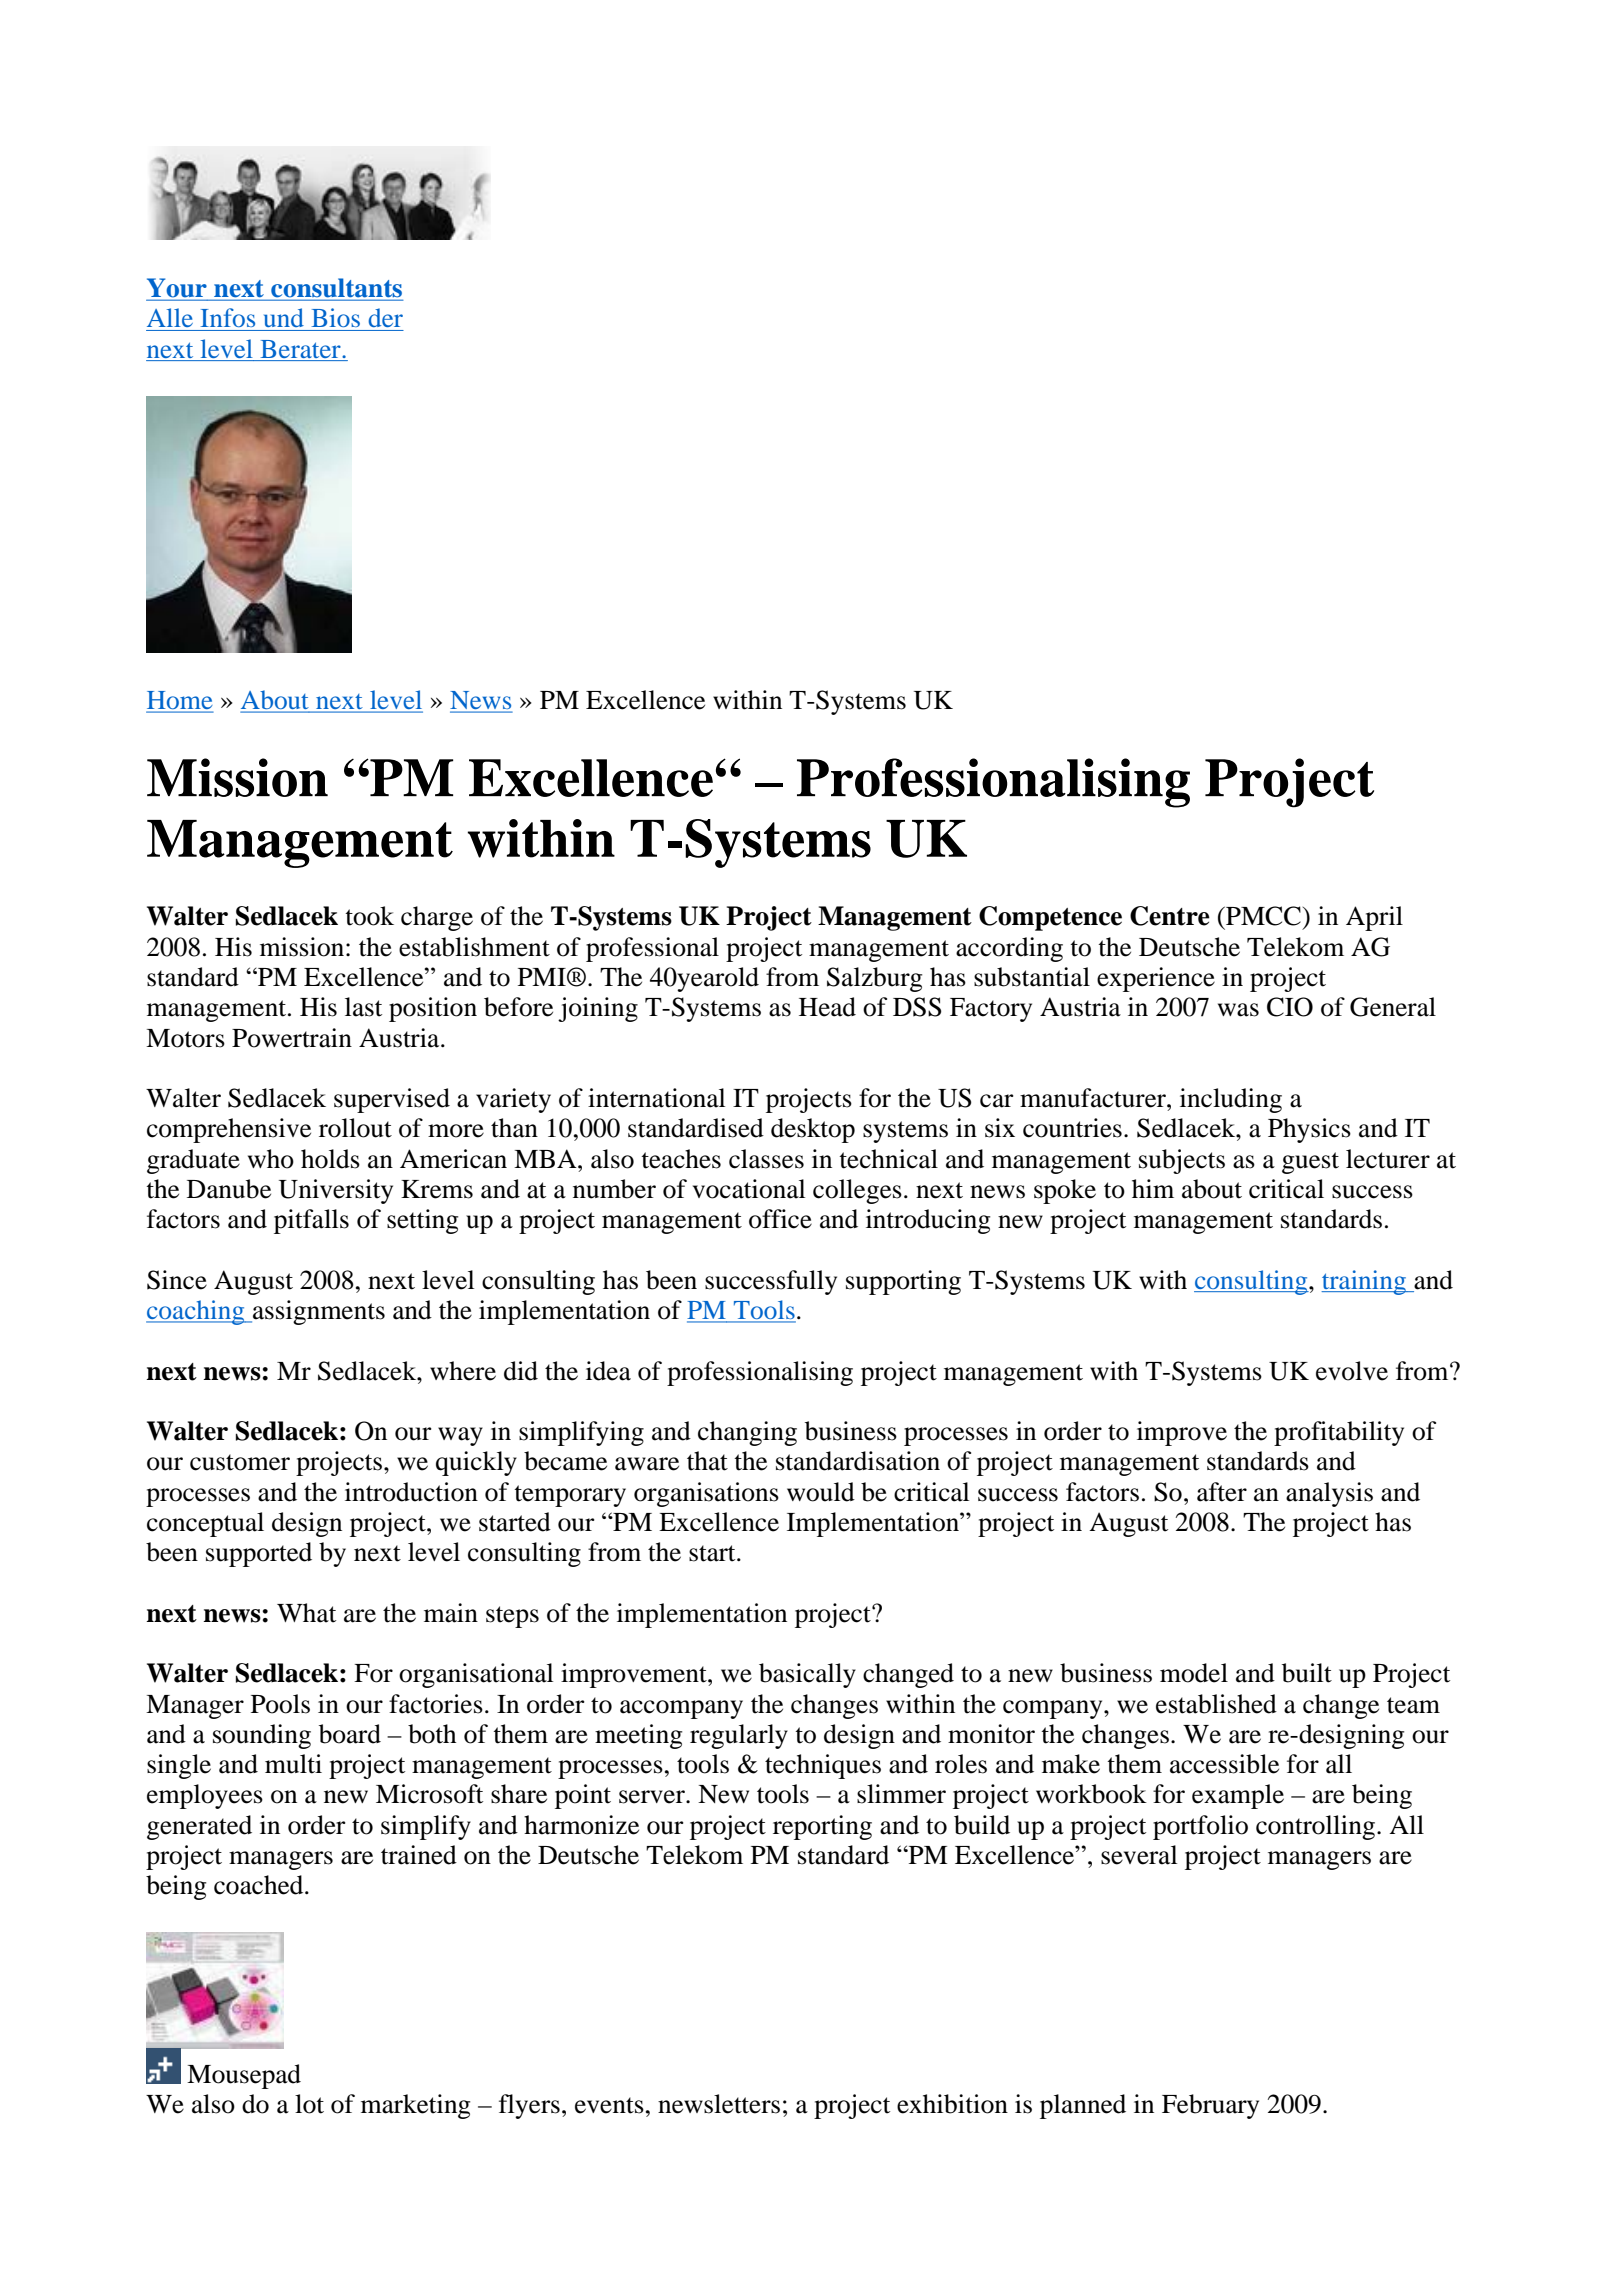  Describe the element at coordinates (336, 289) in the image. I see `consultants` at that location.
